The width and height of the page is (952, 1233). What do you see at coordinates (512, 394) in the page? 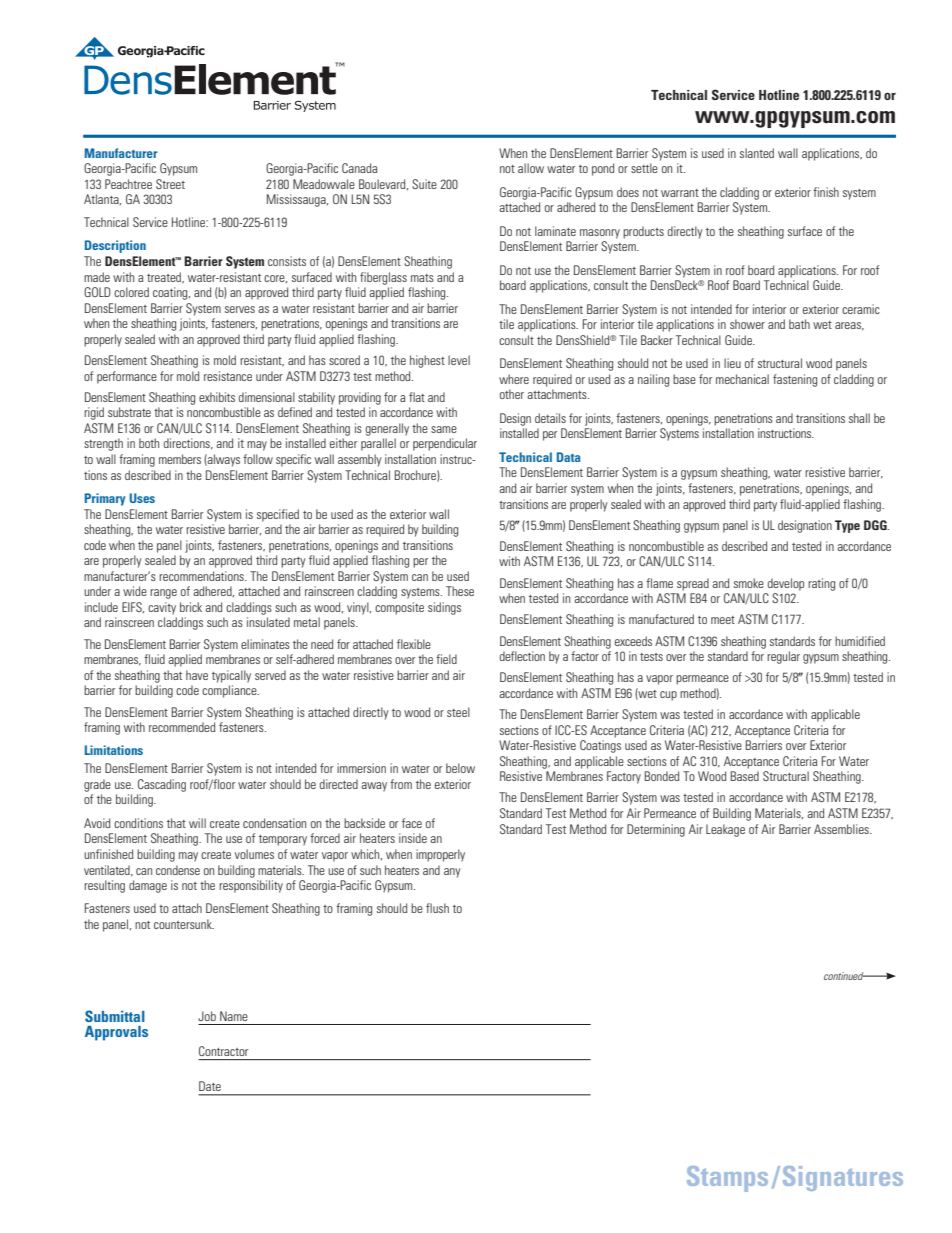
I see `other` at bounding box center [512, 394].
